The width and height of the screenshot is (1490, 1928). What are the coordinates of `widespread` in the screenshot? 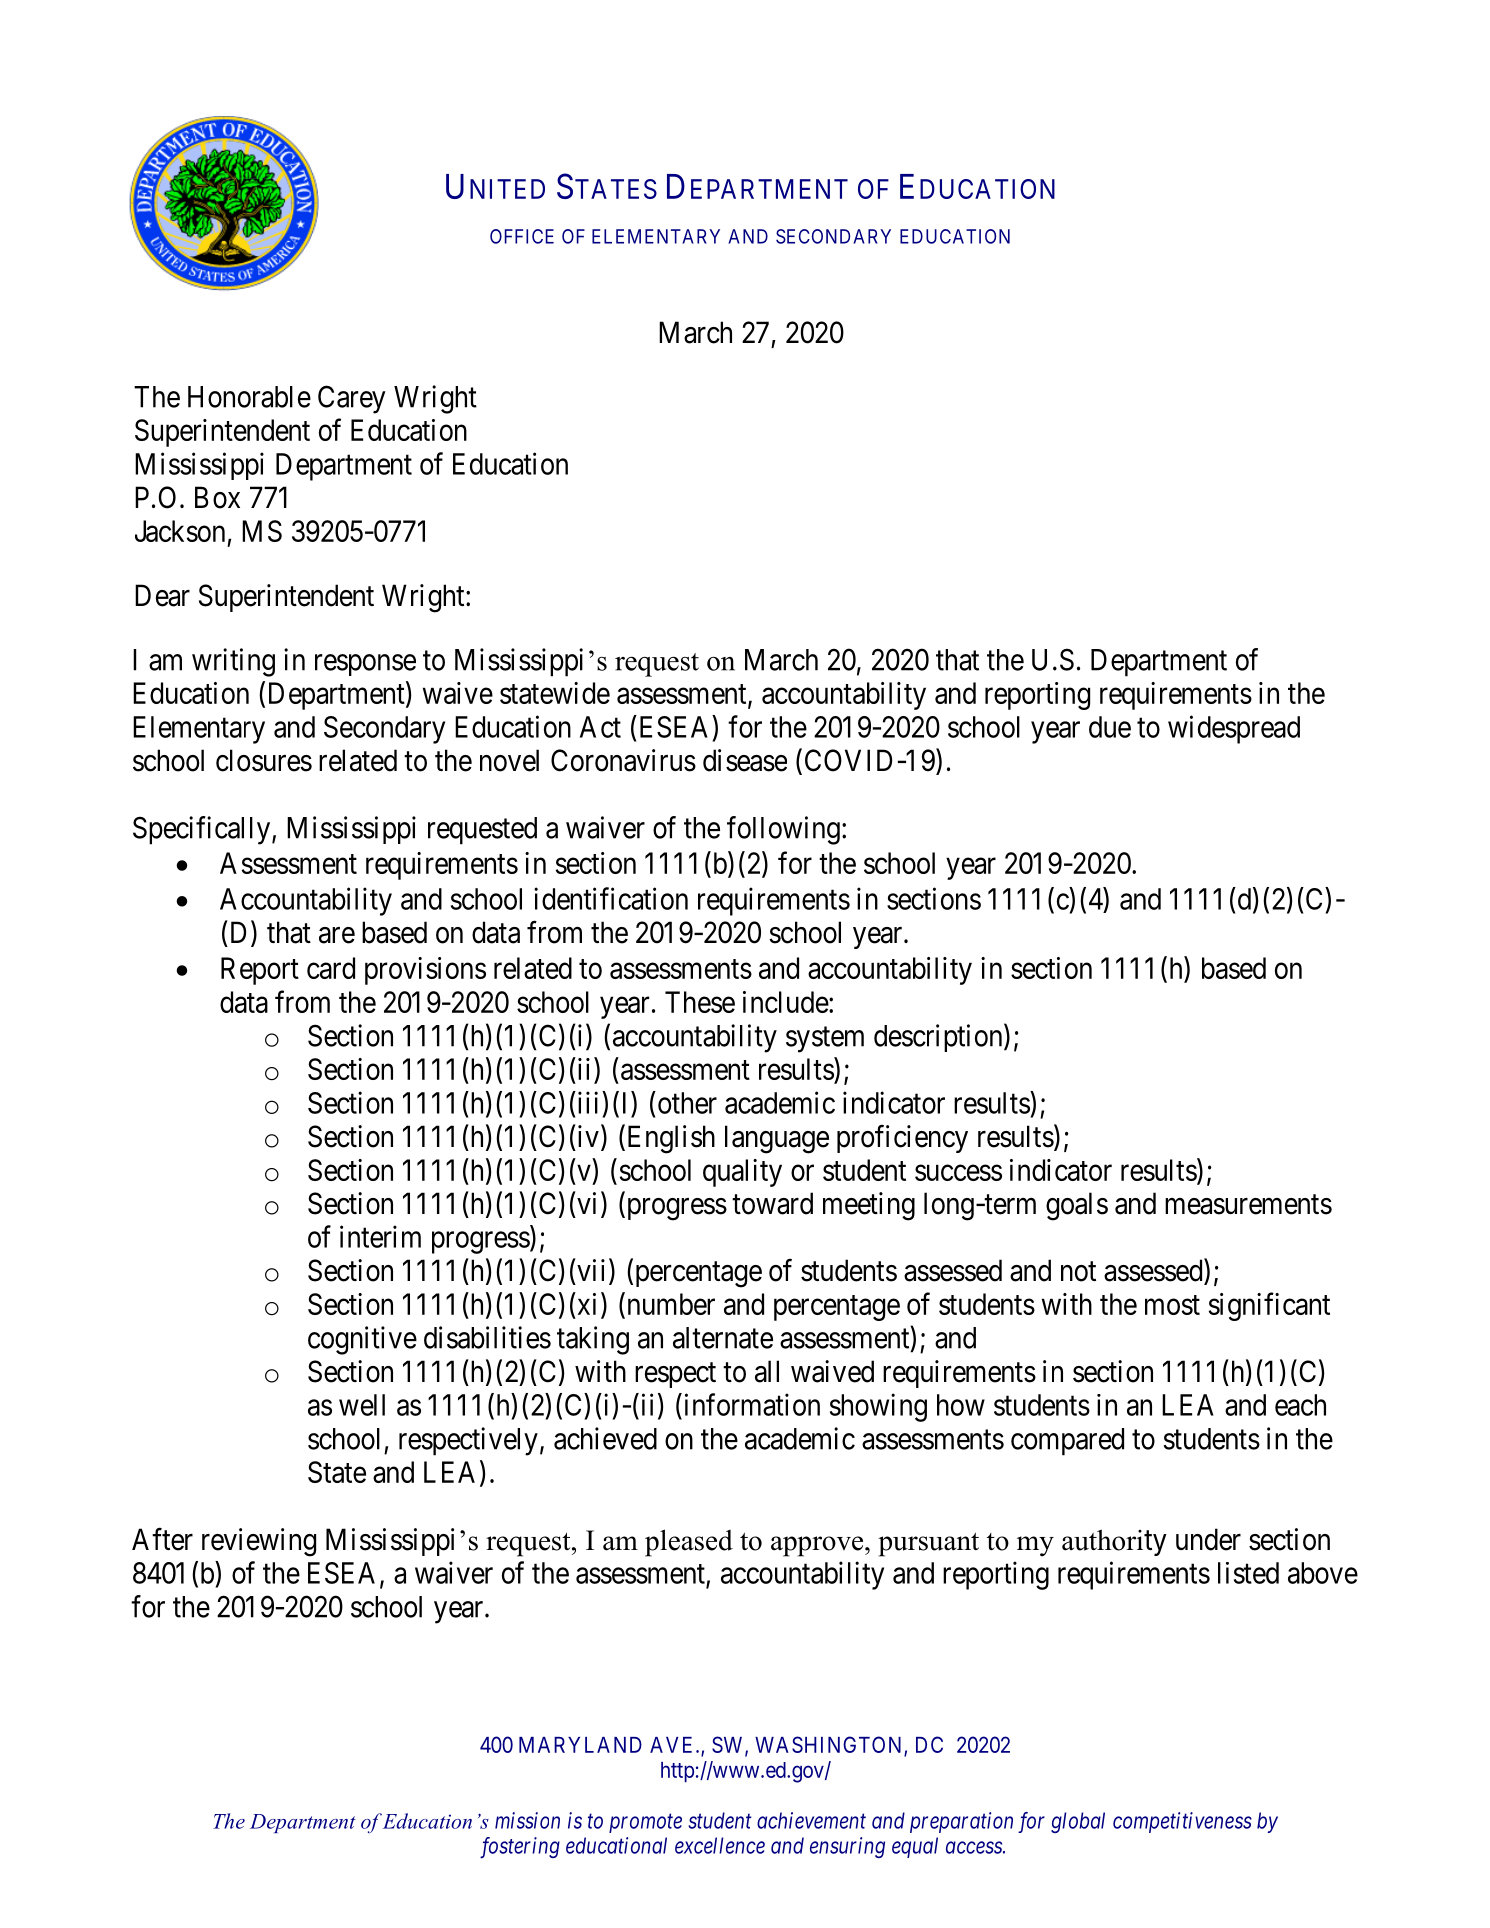 It's located at (1234, 729).
